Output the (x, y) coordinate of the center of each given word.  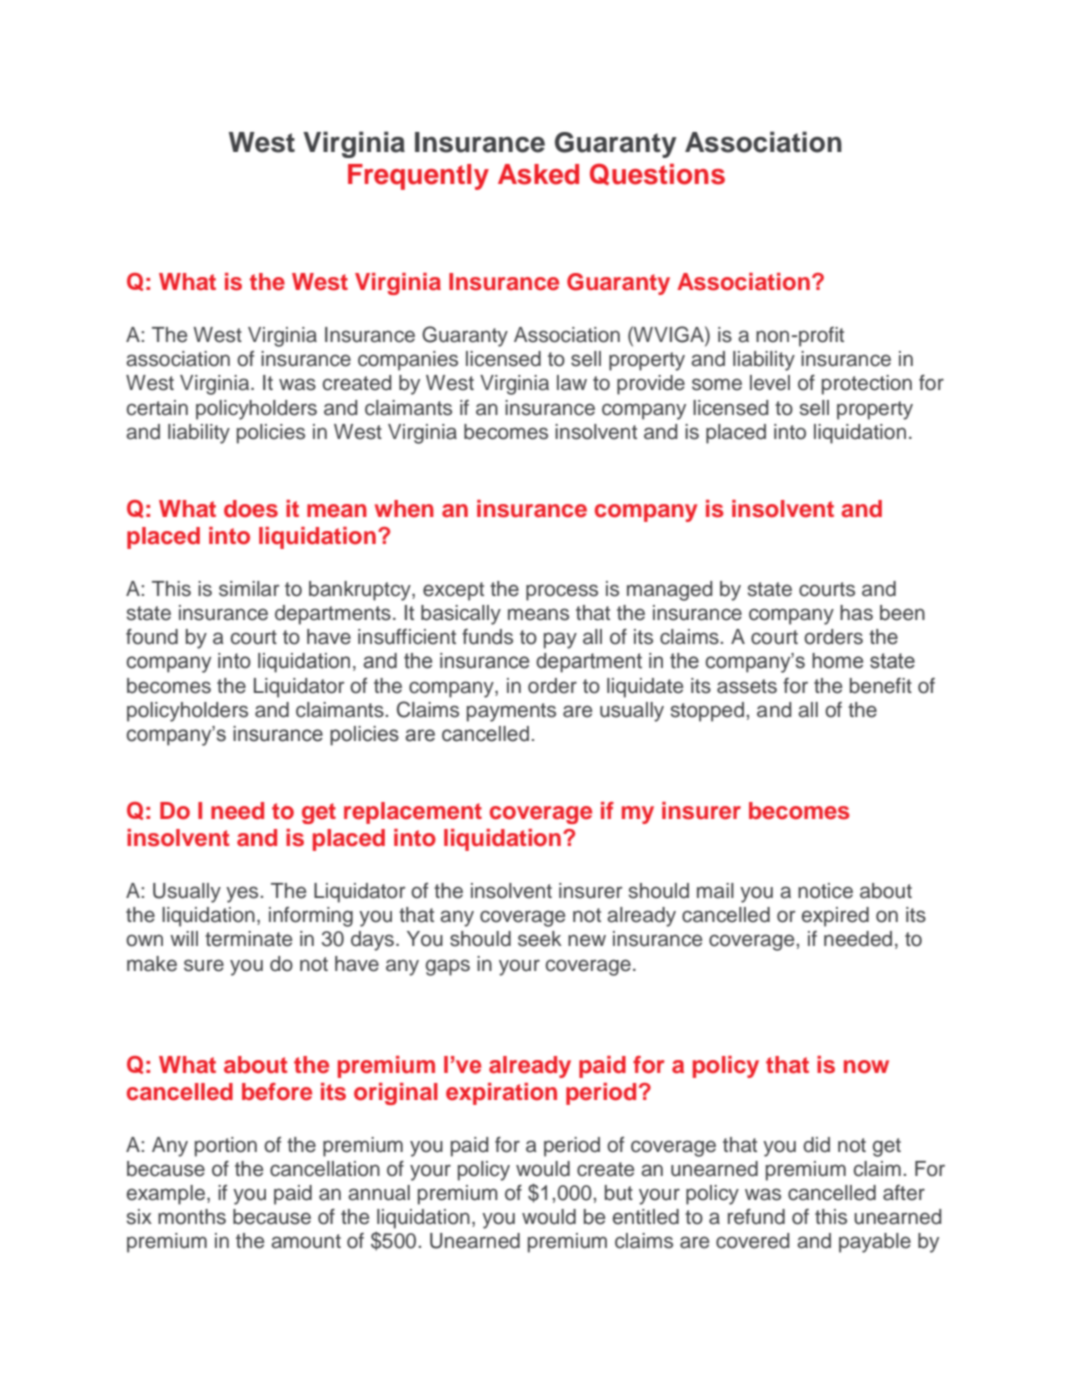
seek (540, 939)
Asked (538, 174)
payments (511, 712)
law (572, 383)
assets (747, 686)
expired (835, 917)
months (192, 1217)
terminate (248, 939)
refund (756, 1216)
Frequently (418, 177)
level (770, 383)
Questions (657, 174)
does (251, 509)
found (152, 636)
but (619, 1193)
